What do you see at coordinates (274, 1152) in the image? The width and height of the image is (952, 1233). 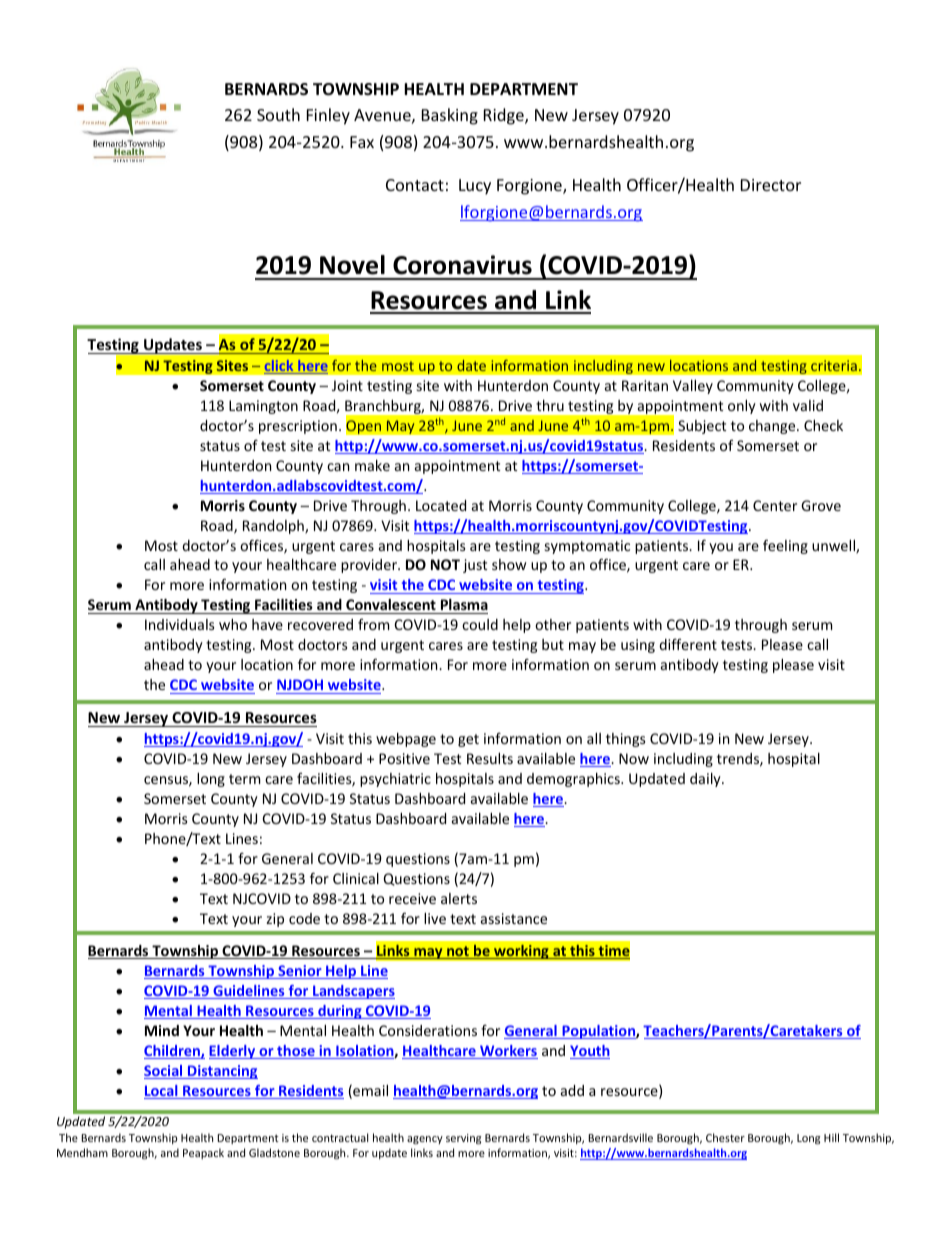 I see `Gladstone` at bounding box center [274, 1152].
